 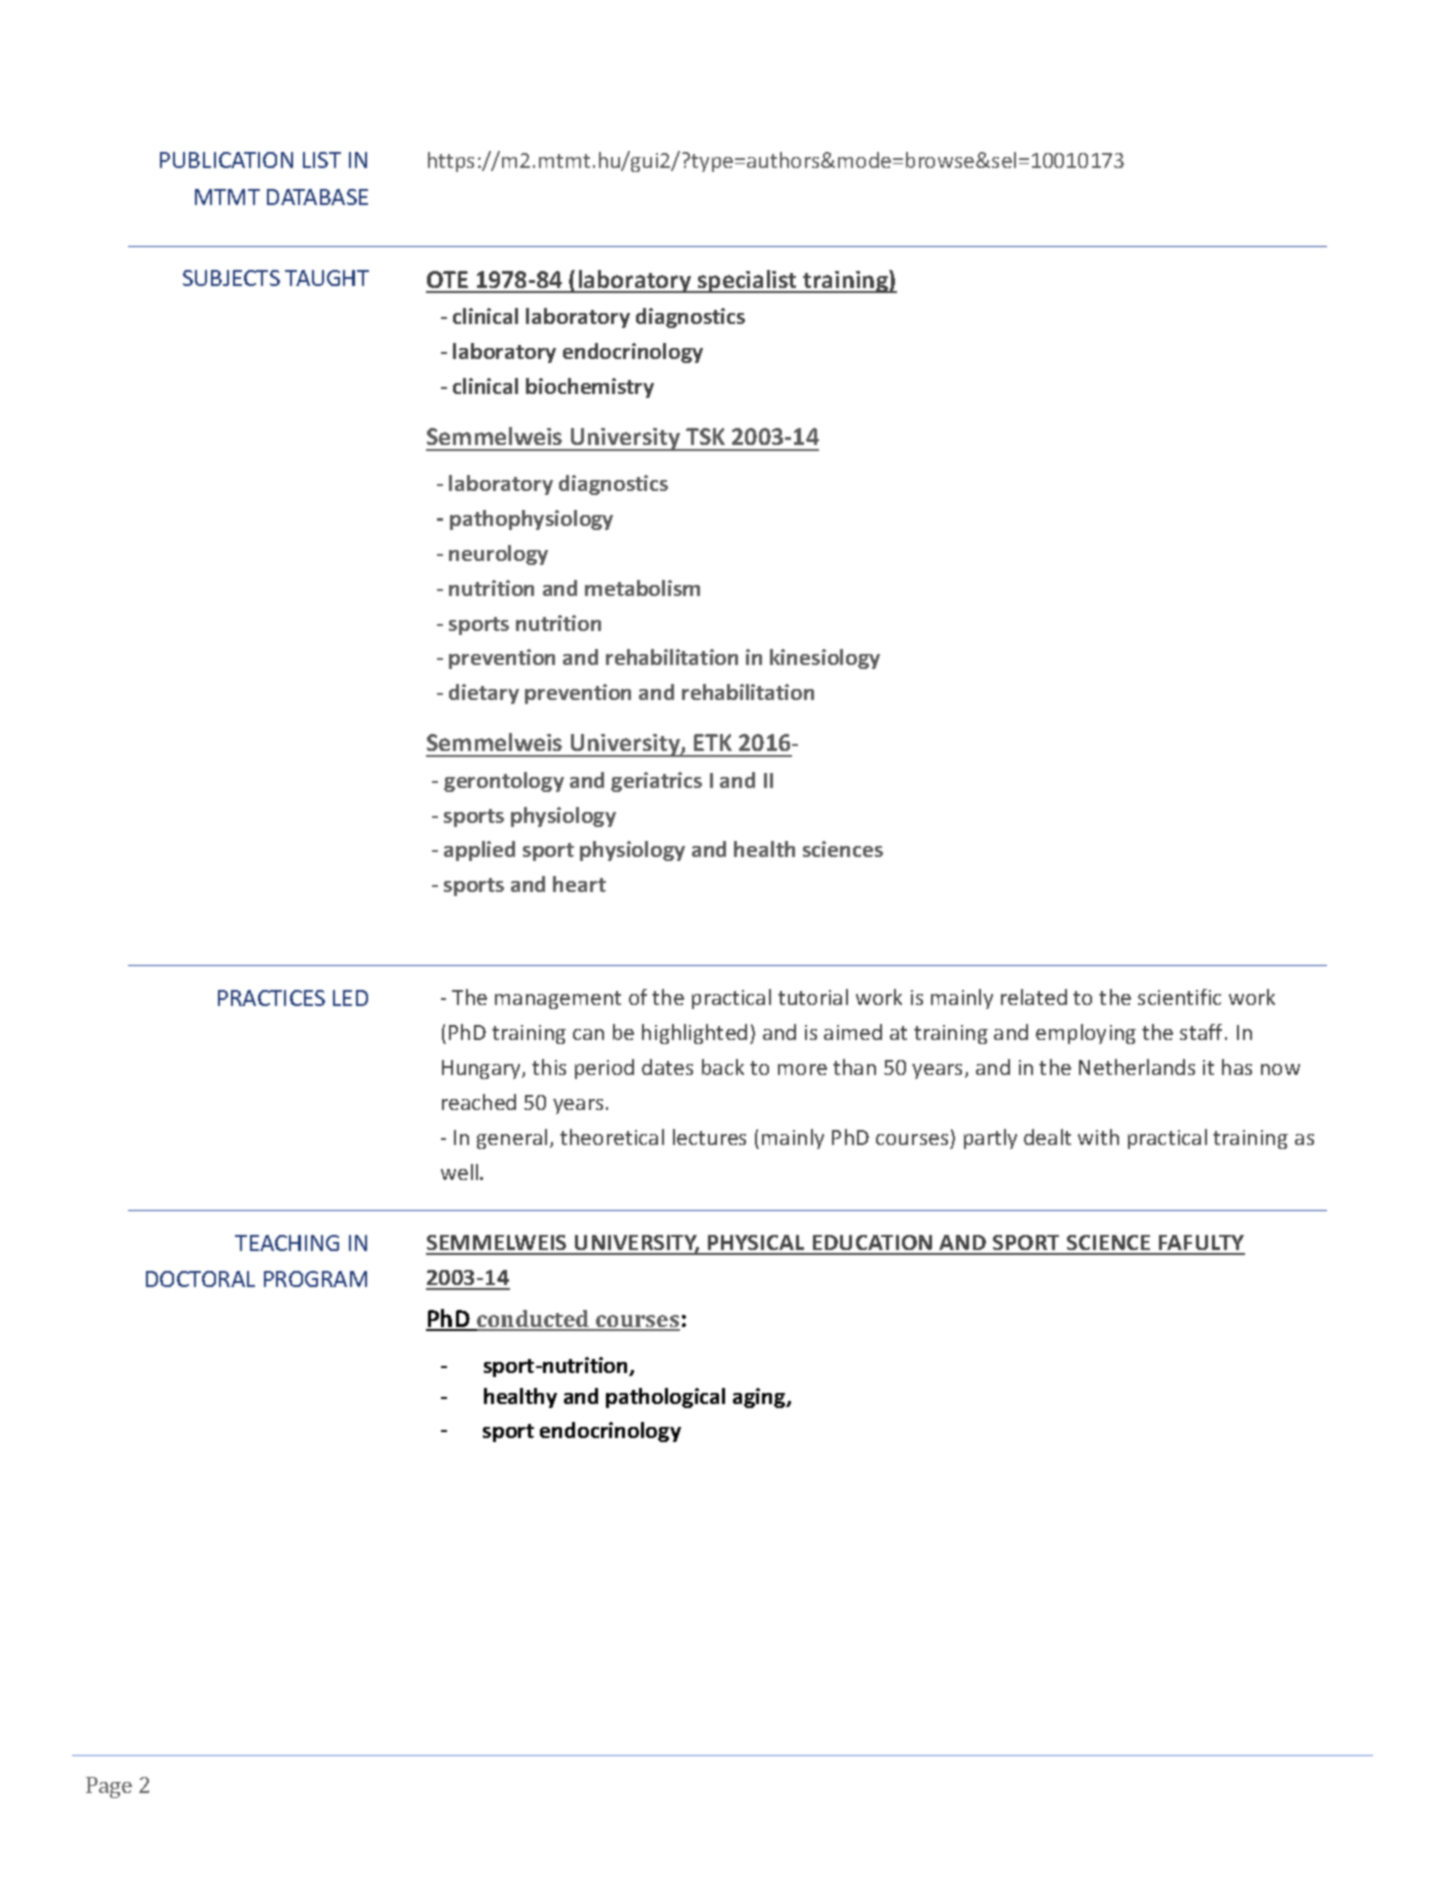 I want to click on neurology, so click(x=498, y=555).
